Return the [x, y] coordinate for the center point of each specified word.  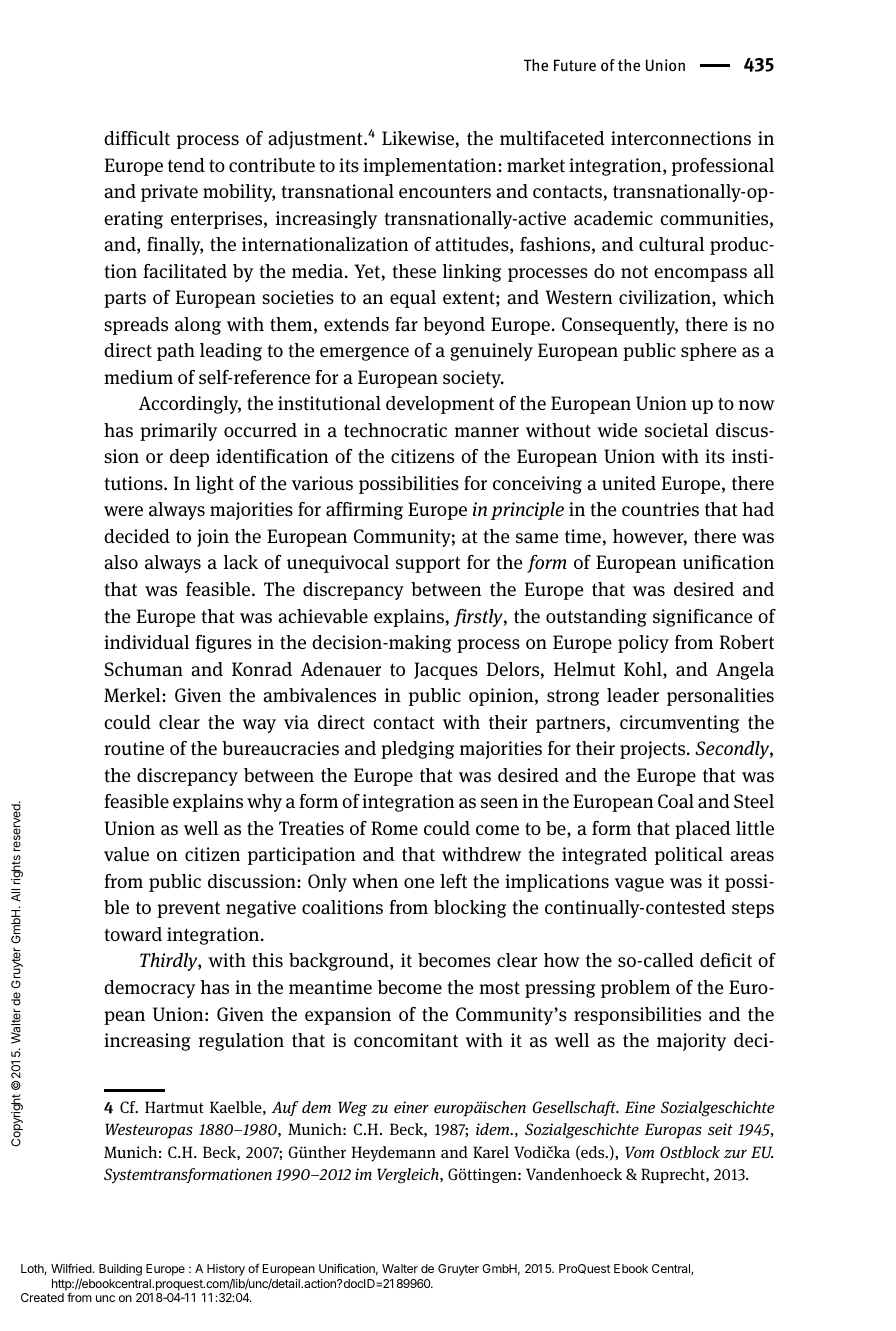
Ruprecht [674, 1176]
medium [138, 377]
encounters [445, 192]
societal [676, 430]
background [340, 962]
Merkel [133, 695]
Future [575, 65]
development [440, 405]
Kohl [644, 670]
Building [120, 1270]
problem [635, 989]
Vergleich [409, 1176]
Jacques [446, 671]
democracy [149, 989]
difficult [137, 138]
